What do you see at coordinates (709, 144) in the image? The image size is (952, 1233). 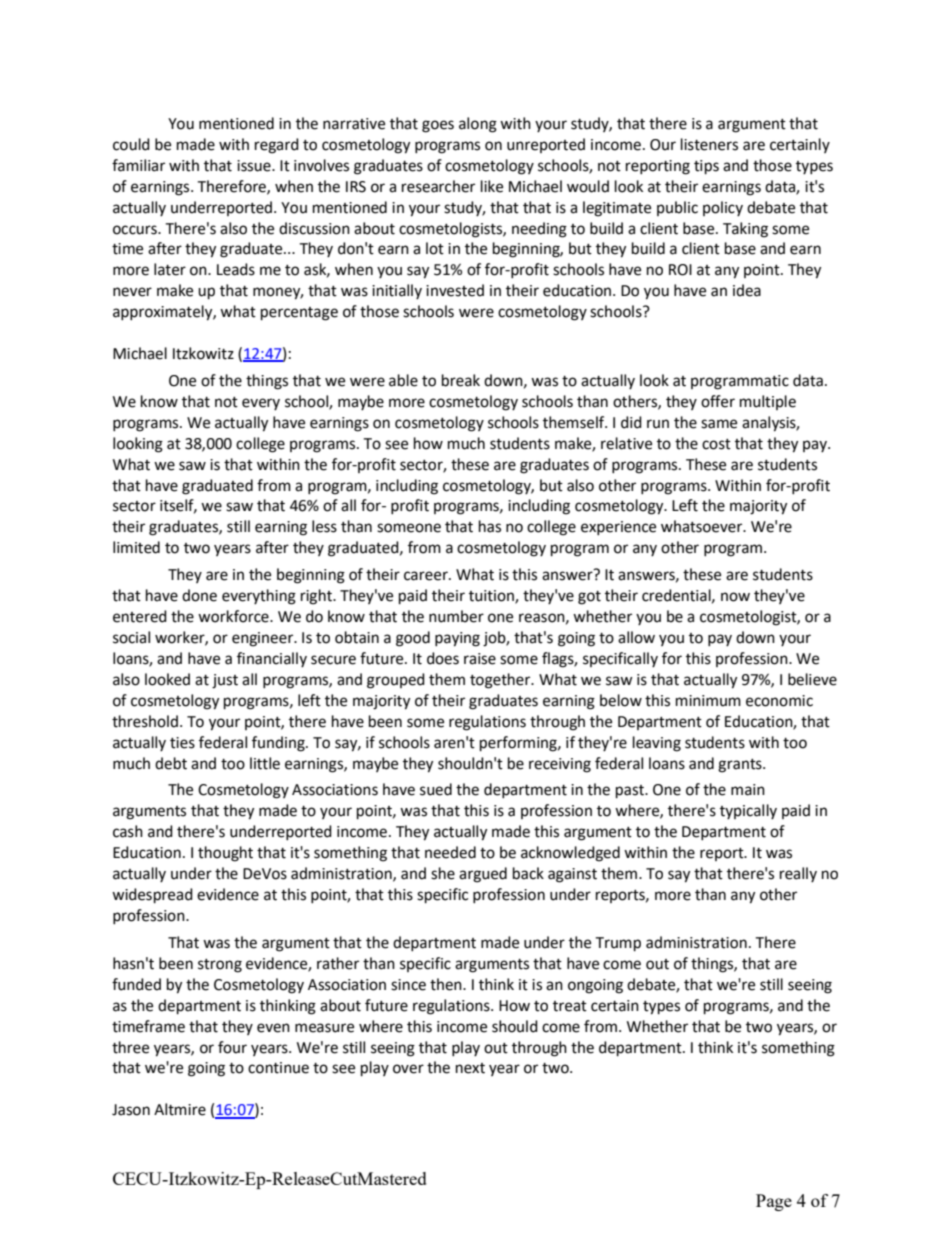 I see `listeners` at bounding box center [709, 144].
